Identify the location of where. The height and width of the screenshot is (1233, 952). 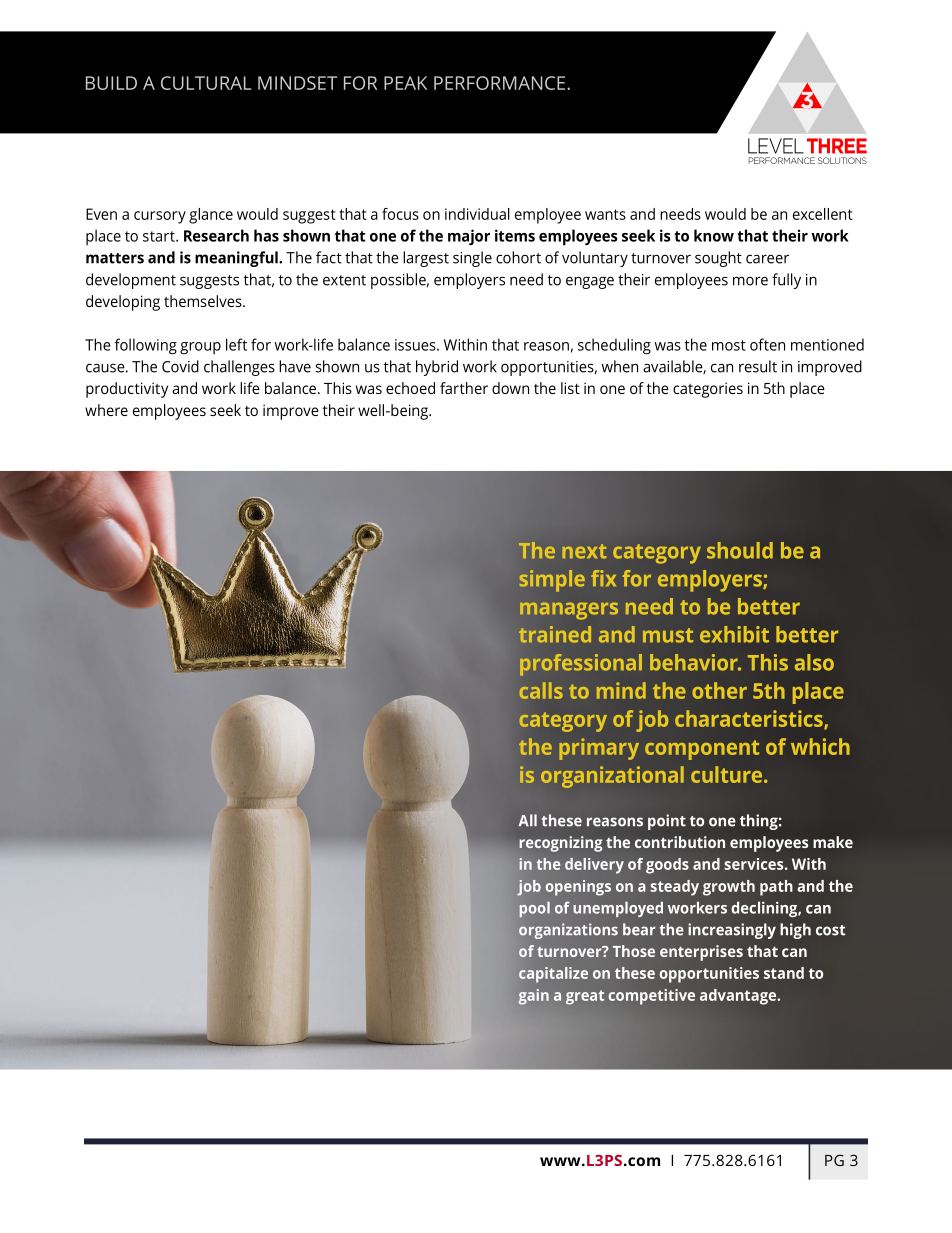
(106, 410).
